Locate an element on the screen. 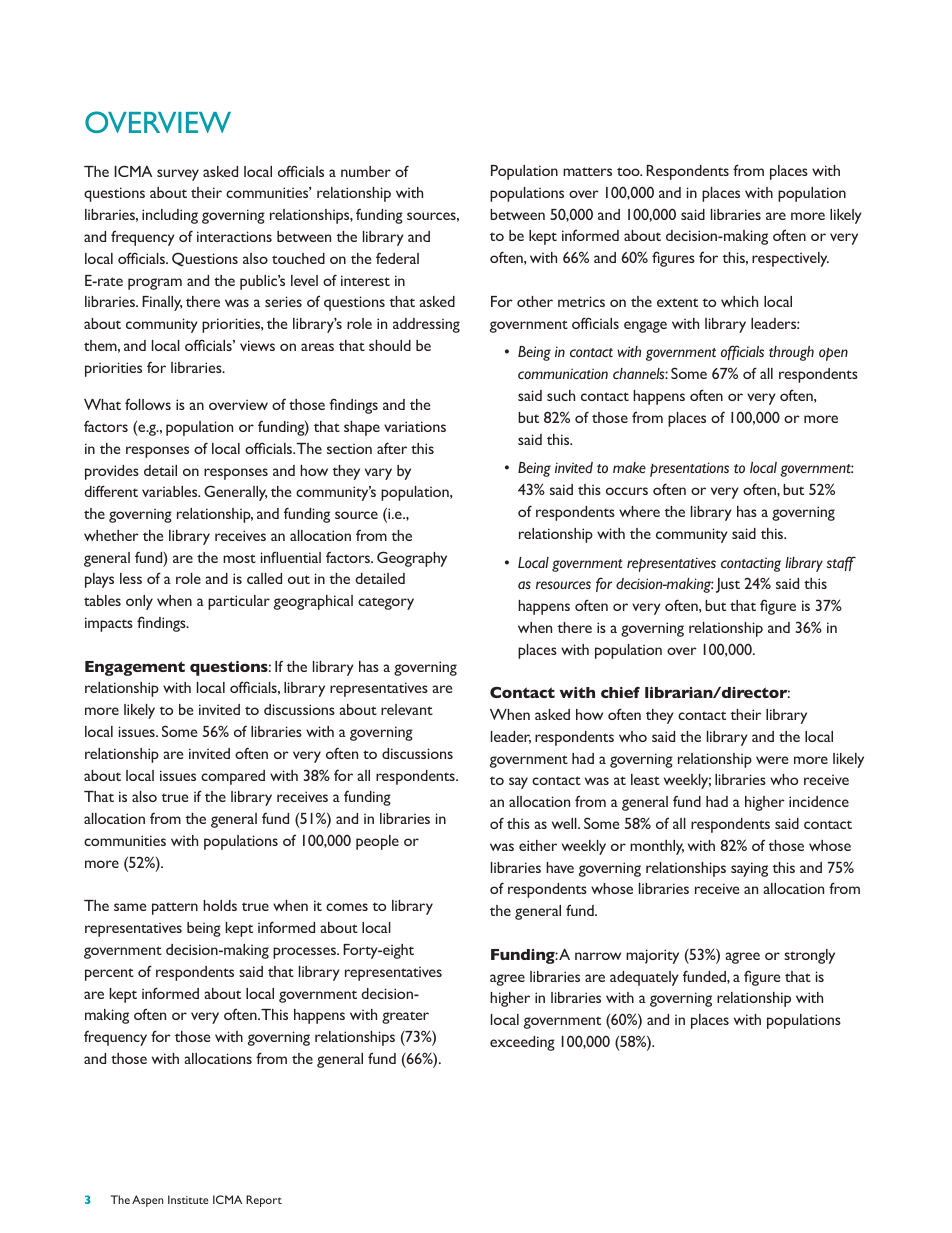 The image size is (952, 1233). relevant is located at coordinates (407, 709).
